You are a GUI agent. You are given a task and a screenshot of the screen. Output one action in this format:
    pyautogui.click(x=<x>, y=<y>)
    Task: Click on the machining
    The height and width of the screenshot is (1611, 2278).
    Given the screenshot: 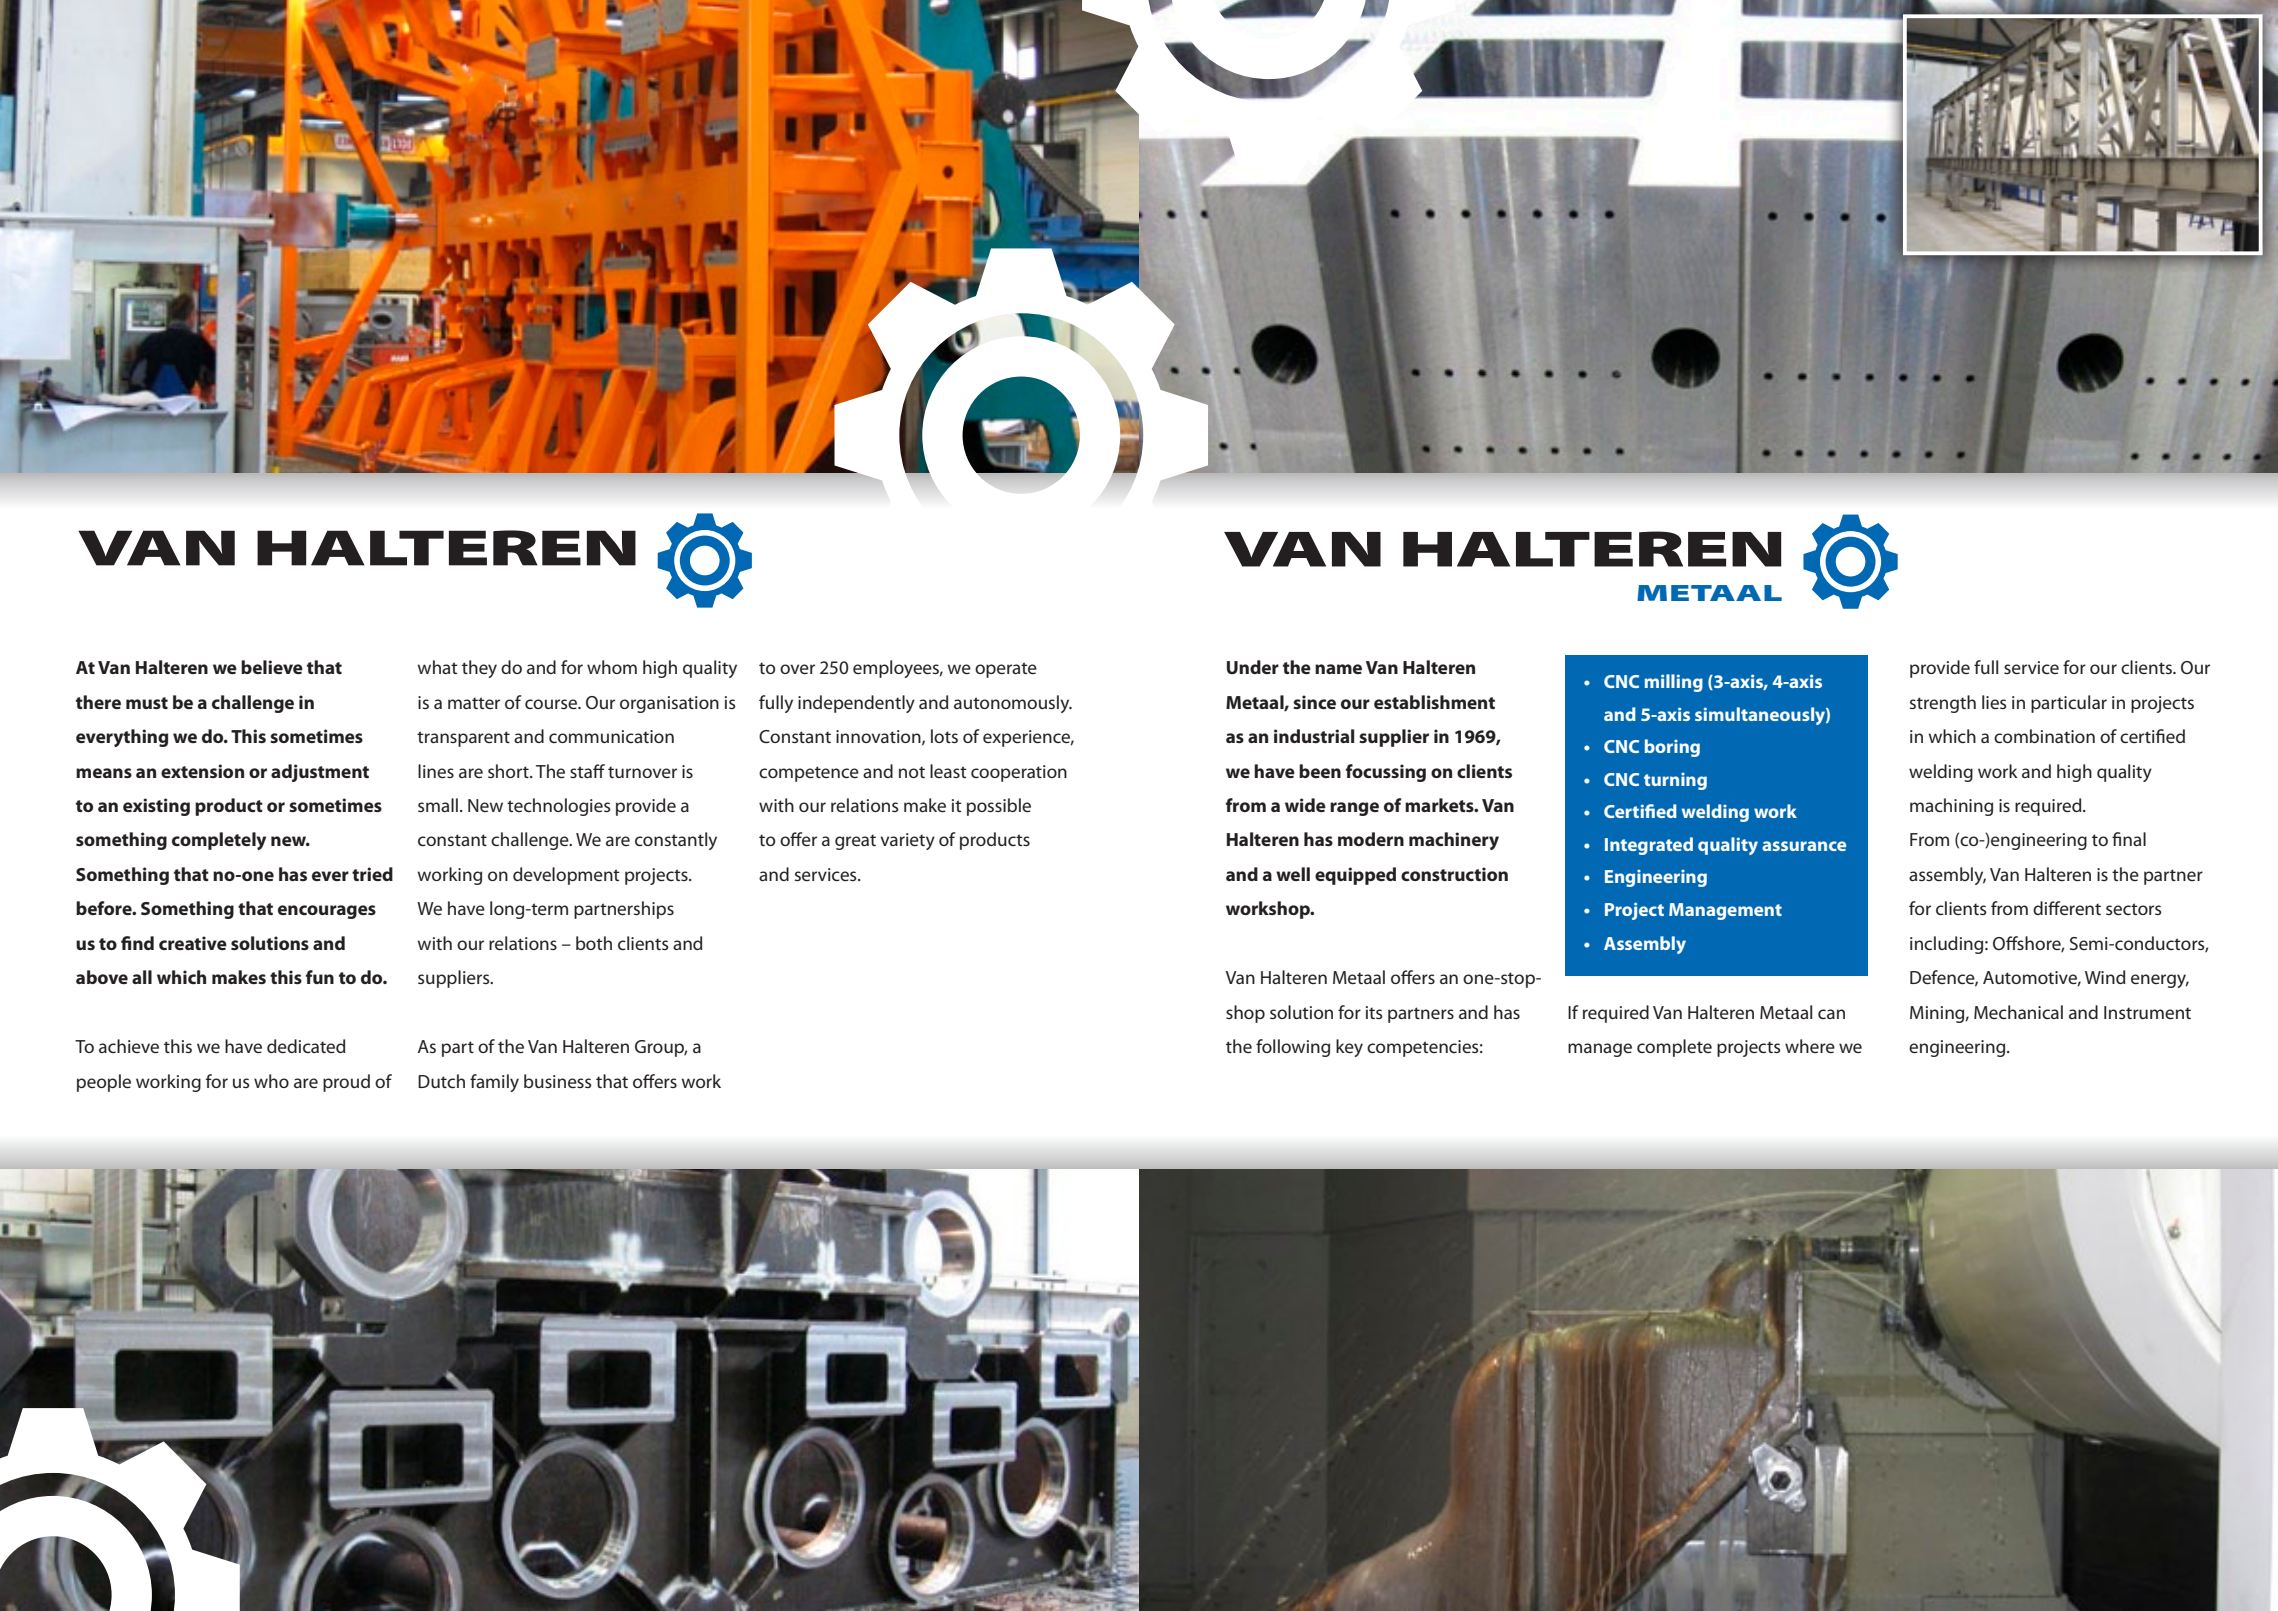 What is the action you would take?
    pyautogui.click(x=1951, y=807)
